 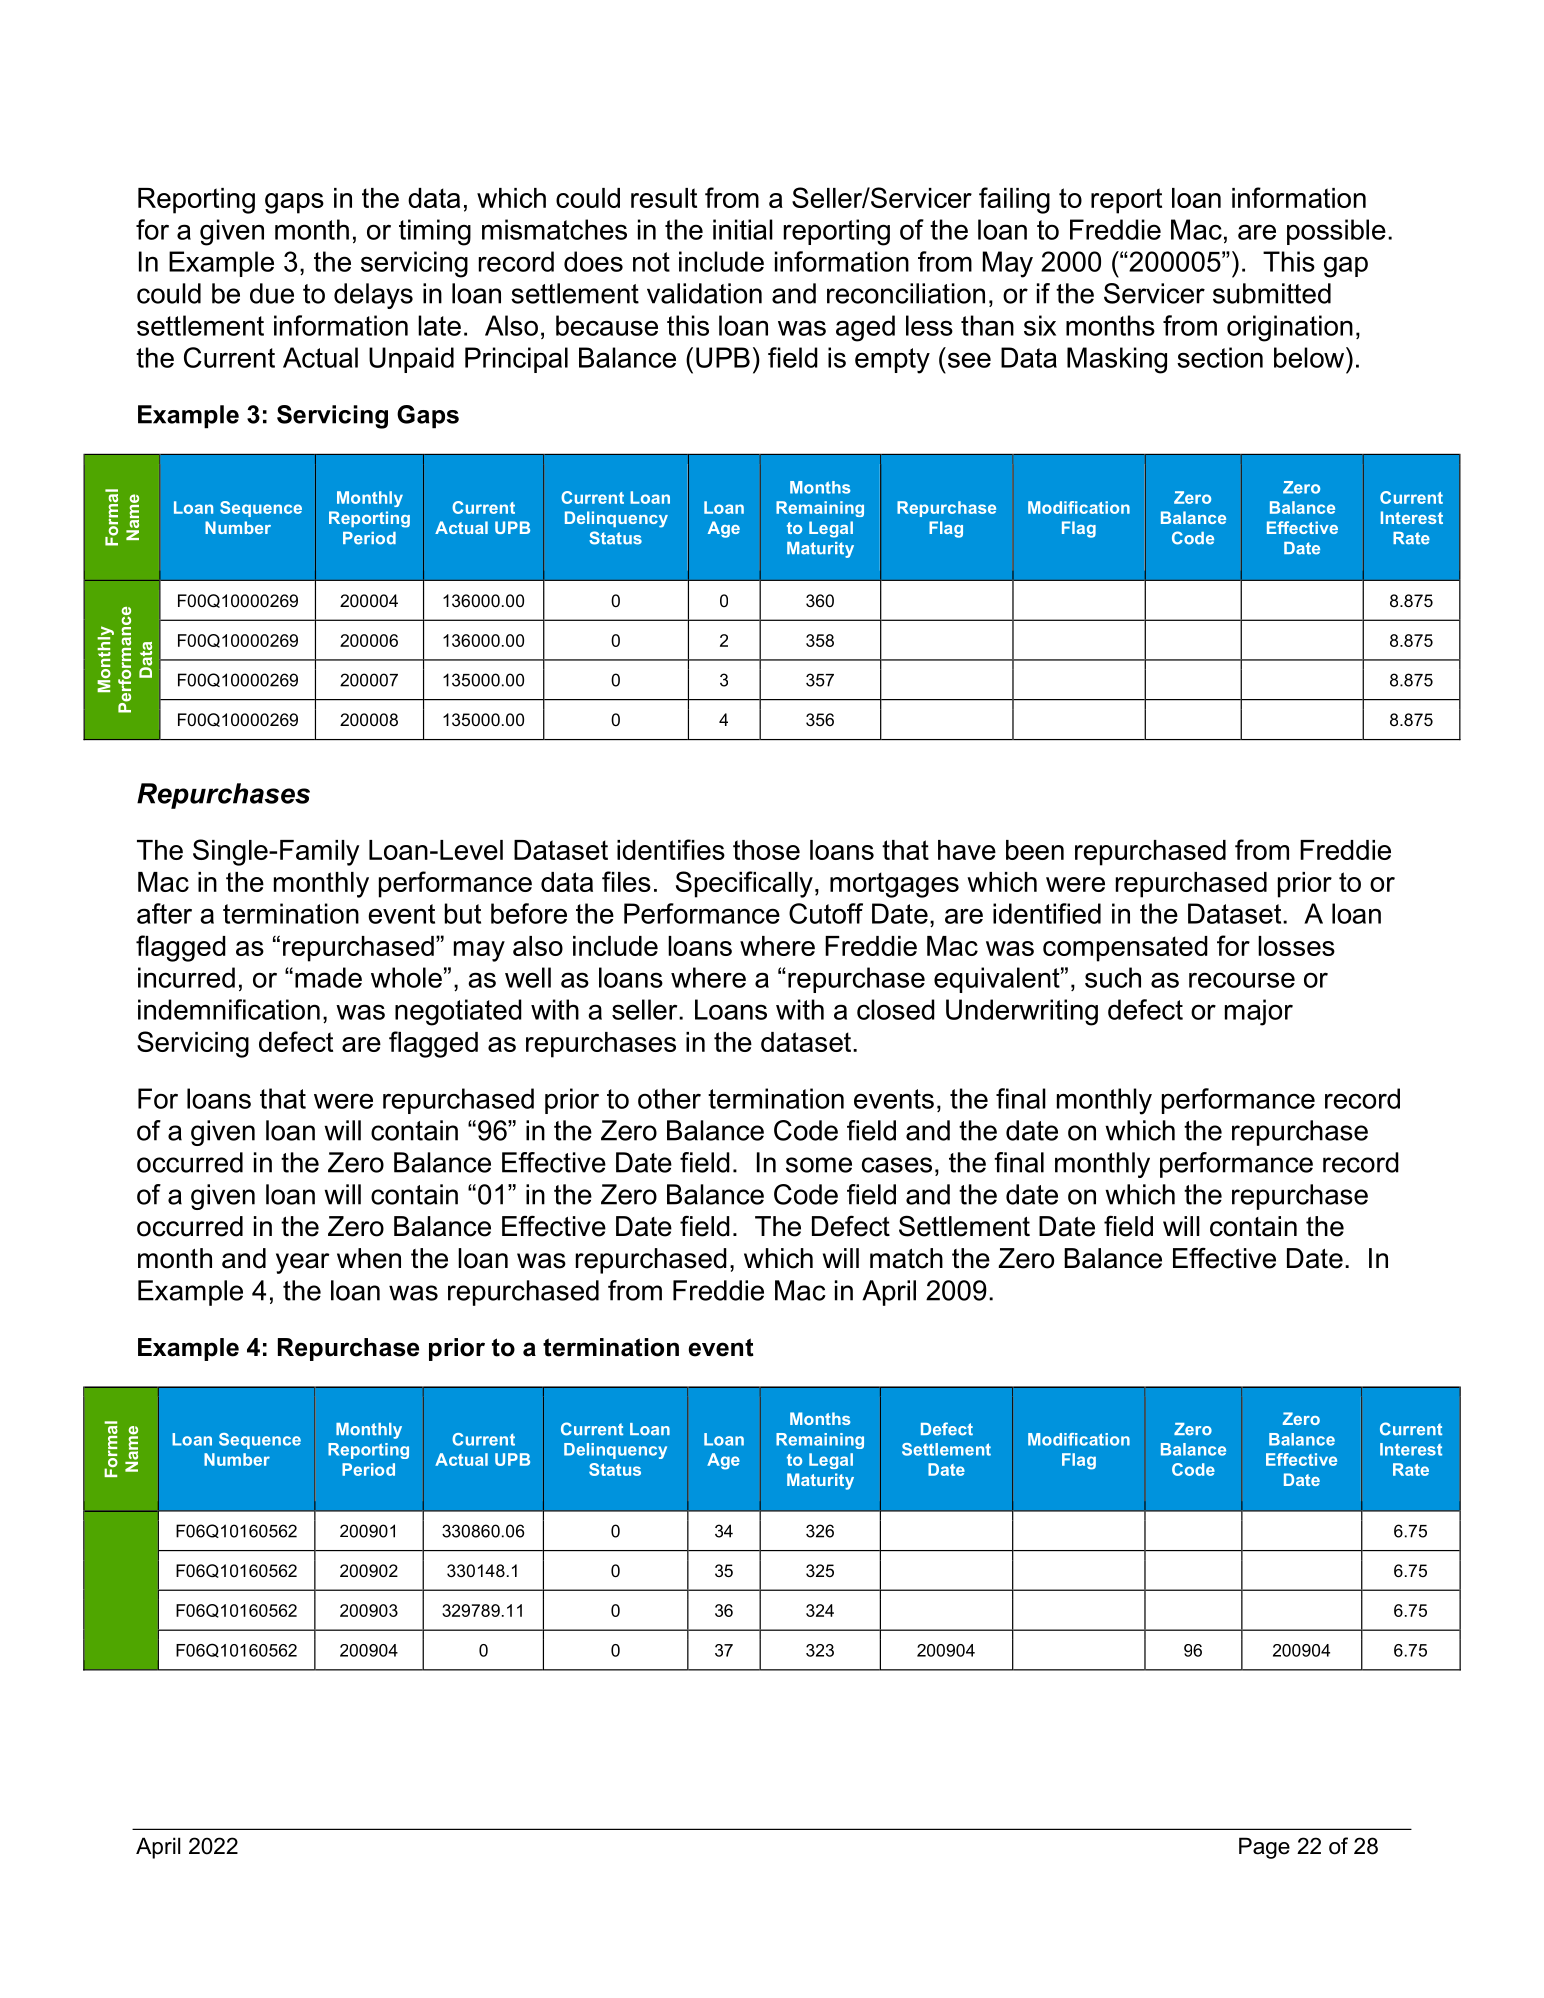 I want to click on initial, so click(x=743, y=229).
